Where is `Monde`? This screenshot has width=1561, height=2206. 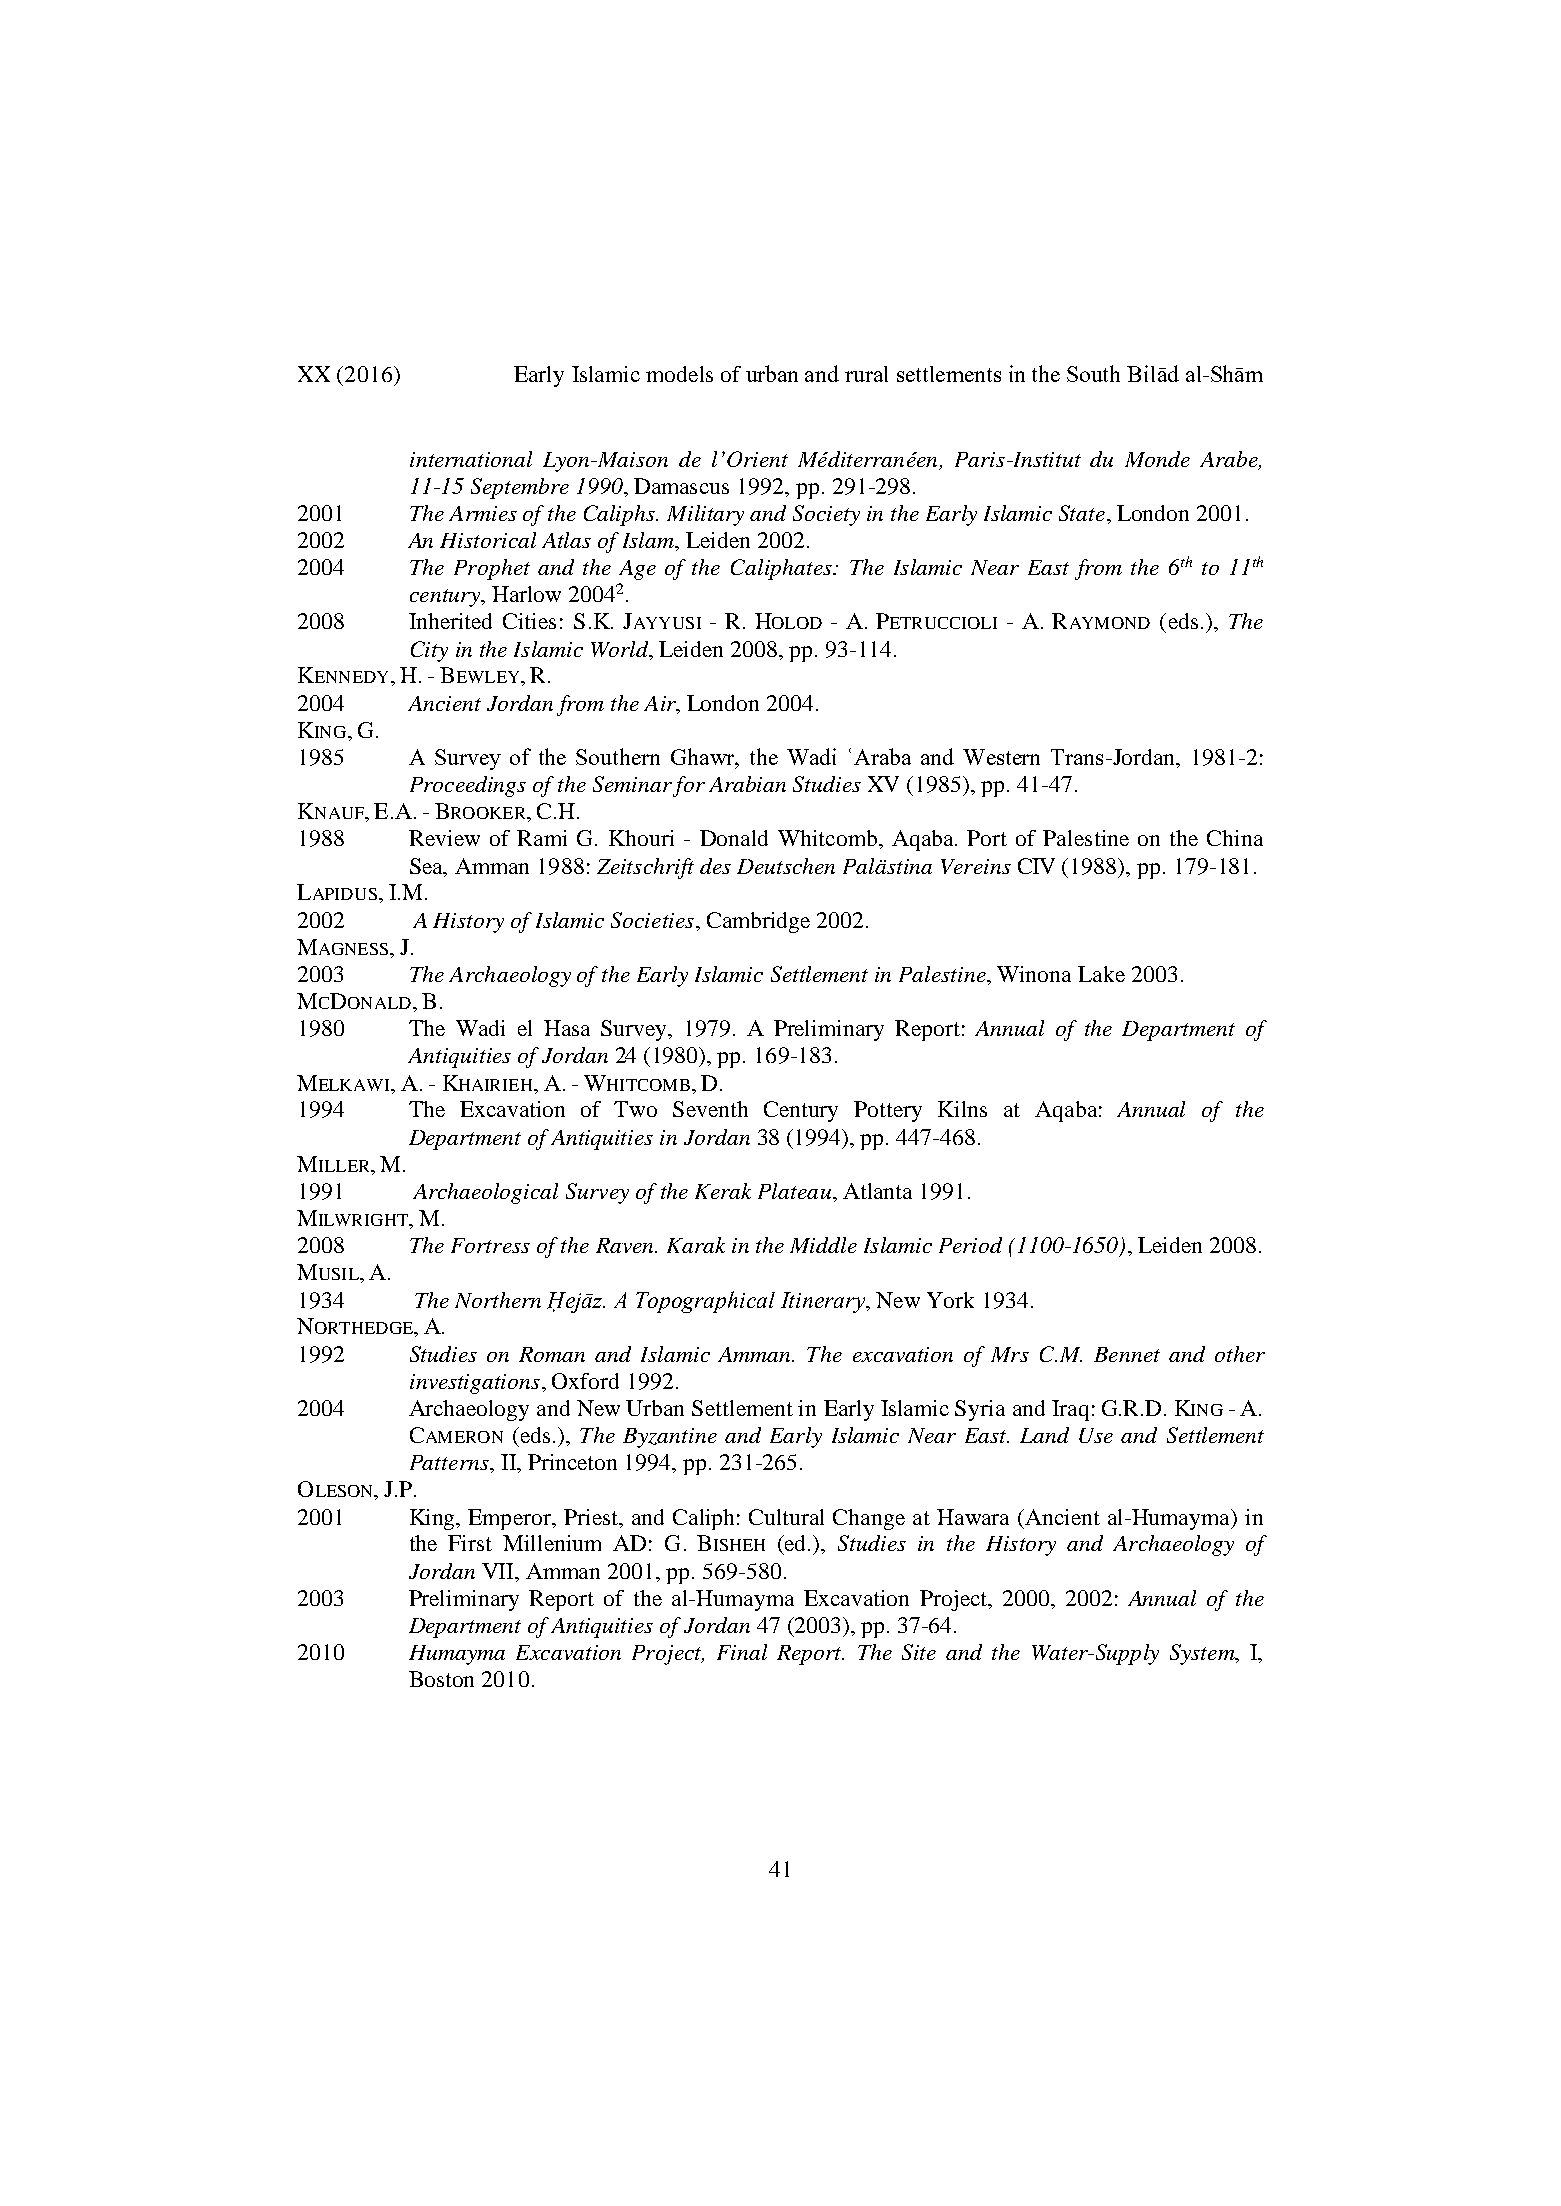 Monde is located at coordinates (1157, 459).
